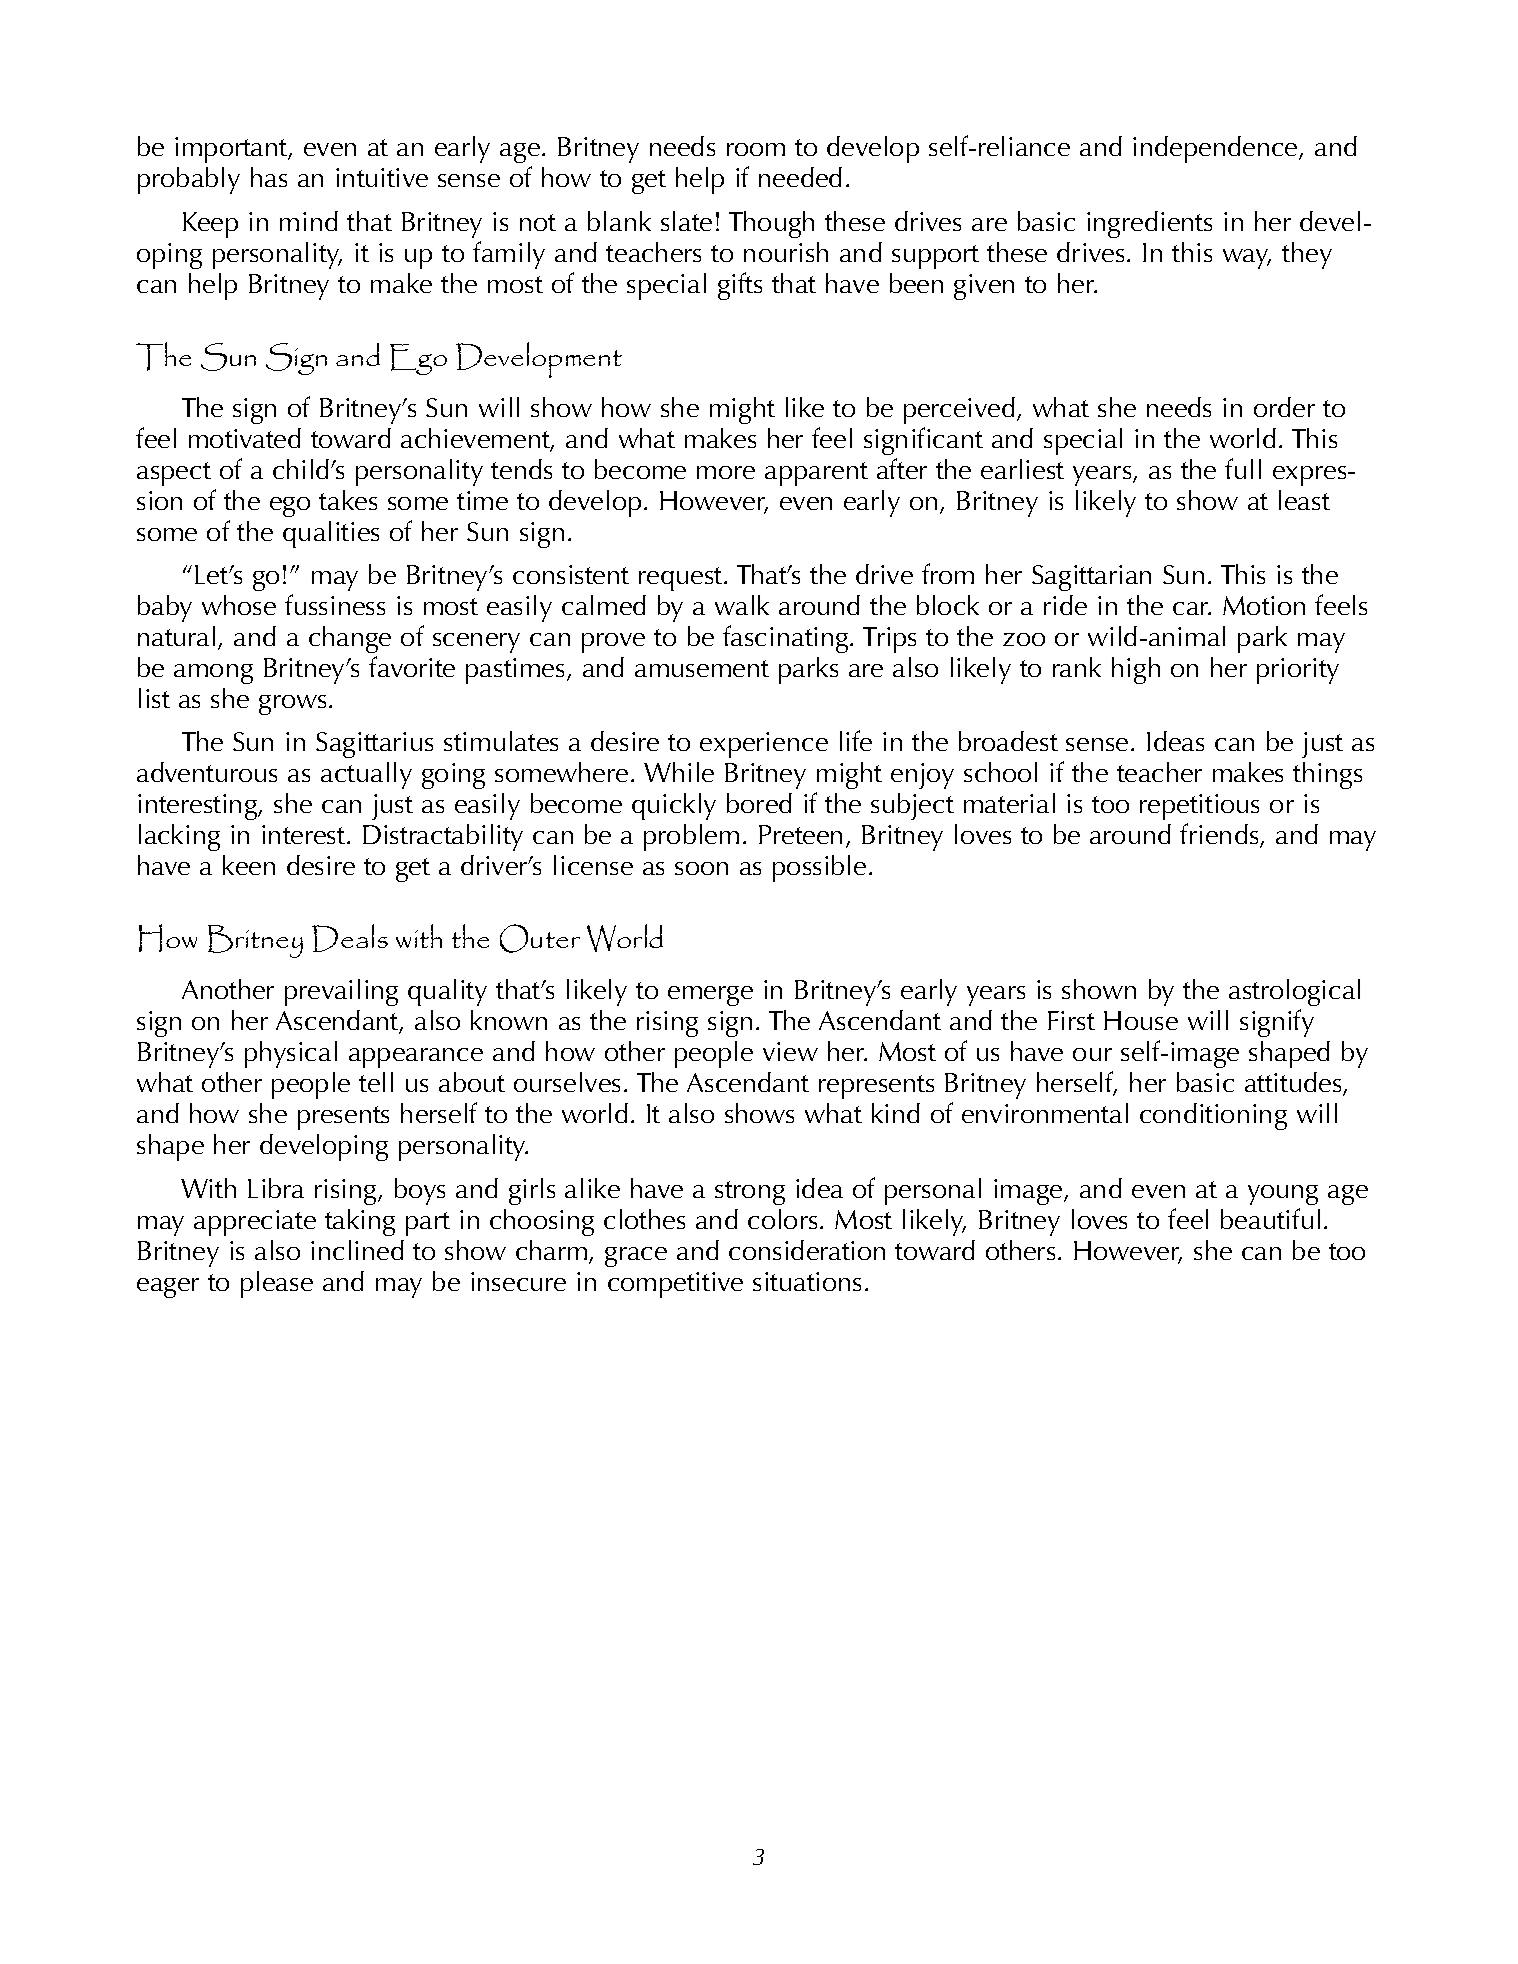 This screenshot has width=1518, height=1964. What do you see at coordinates (1141, 1020) in the screenshot?
I see `House` at bounding box center [1141, 1020].
